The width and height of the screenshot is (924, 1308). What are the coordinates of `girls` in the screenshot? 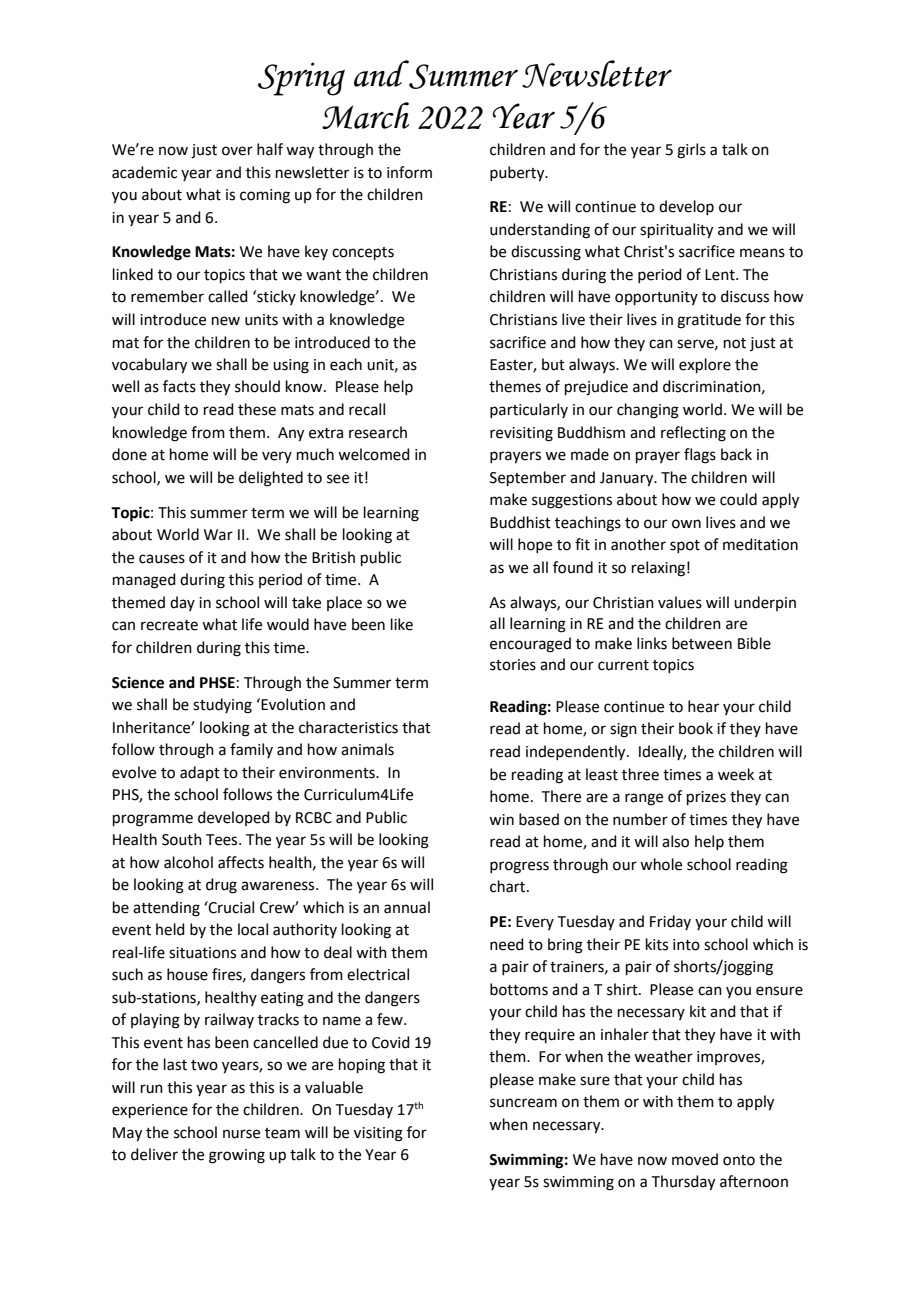 It's located at (691, 151).
